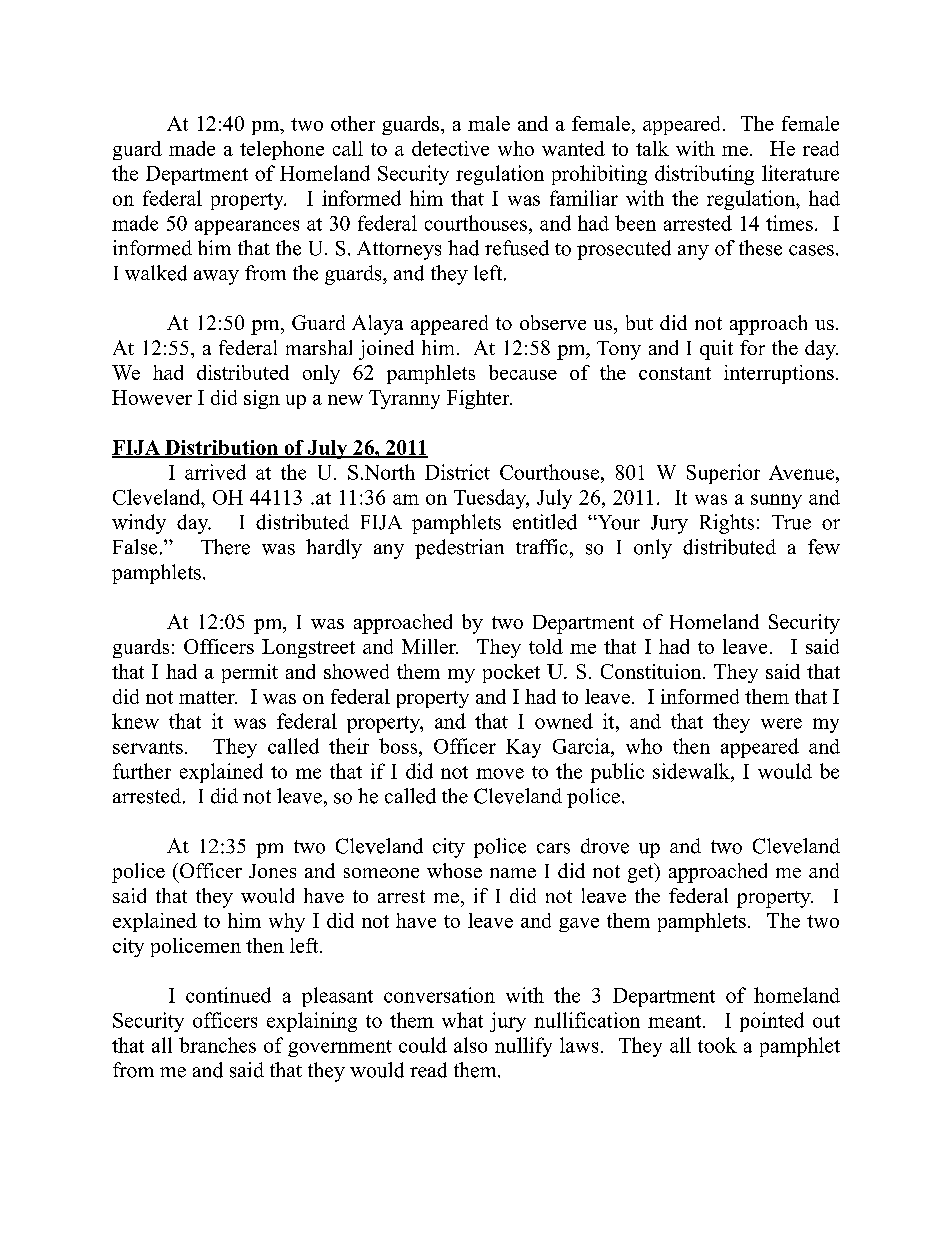 The image size is (952, 1233). I want to click on because, so click(523, 372).
